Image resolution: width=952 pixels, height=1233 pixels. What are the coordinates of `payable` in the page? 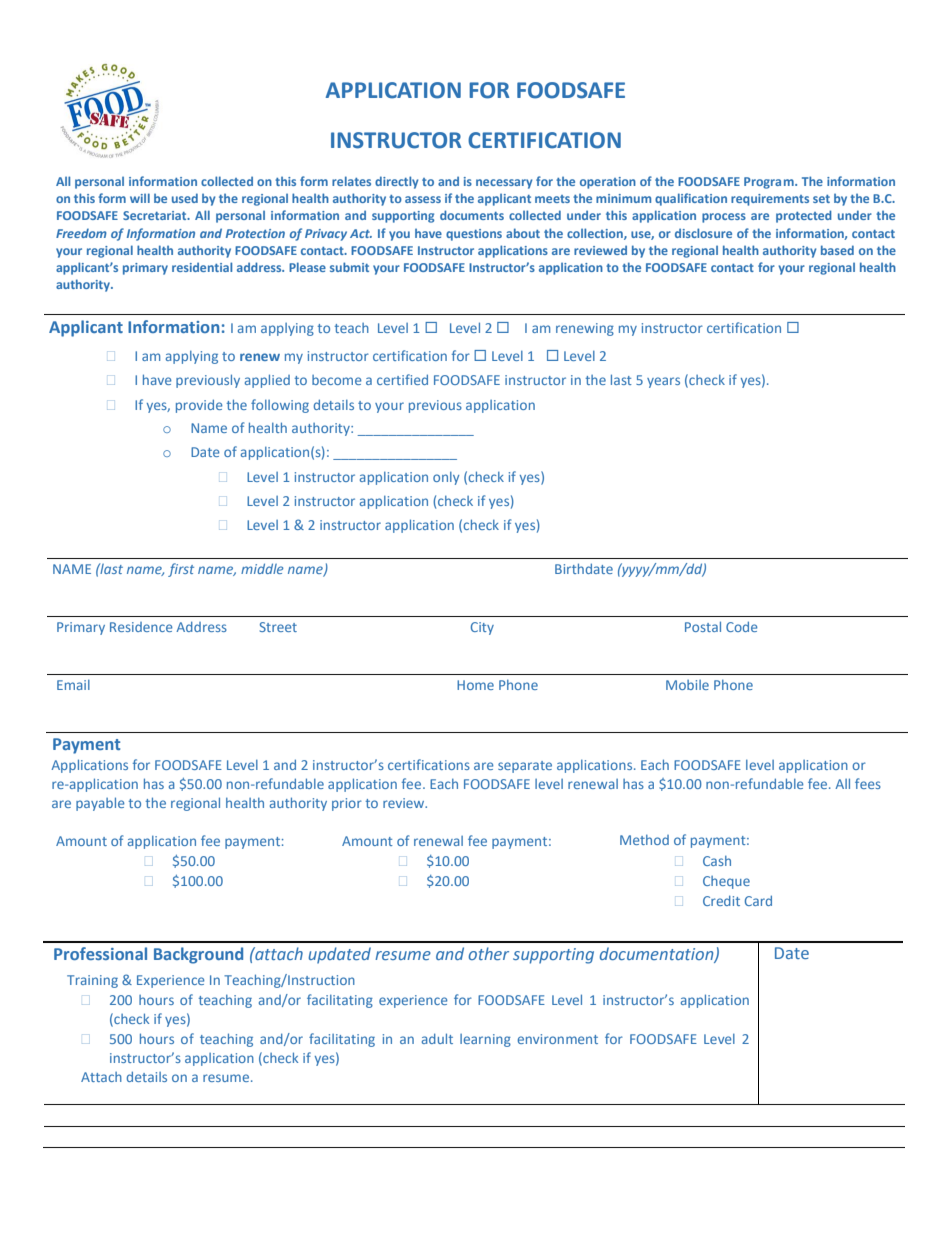 It's located at (100, 804).
